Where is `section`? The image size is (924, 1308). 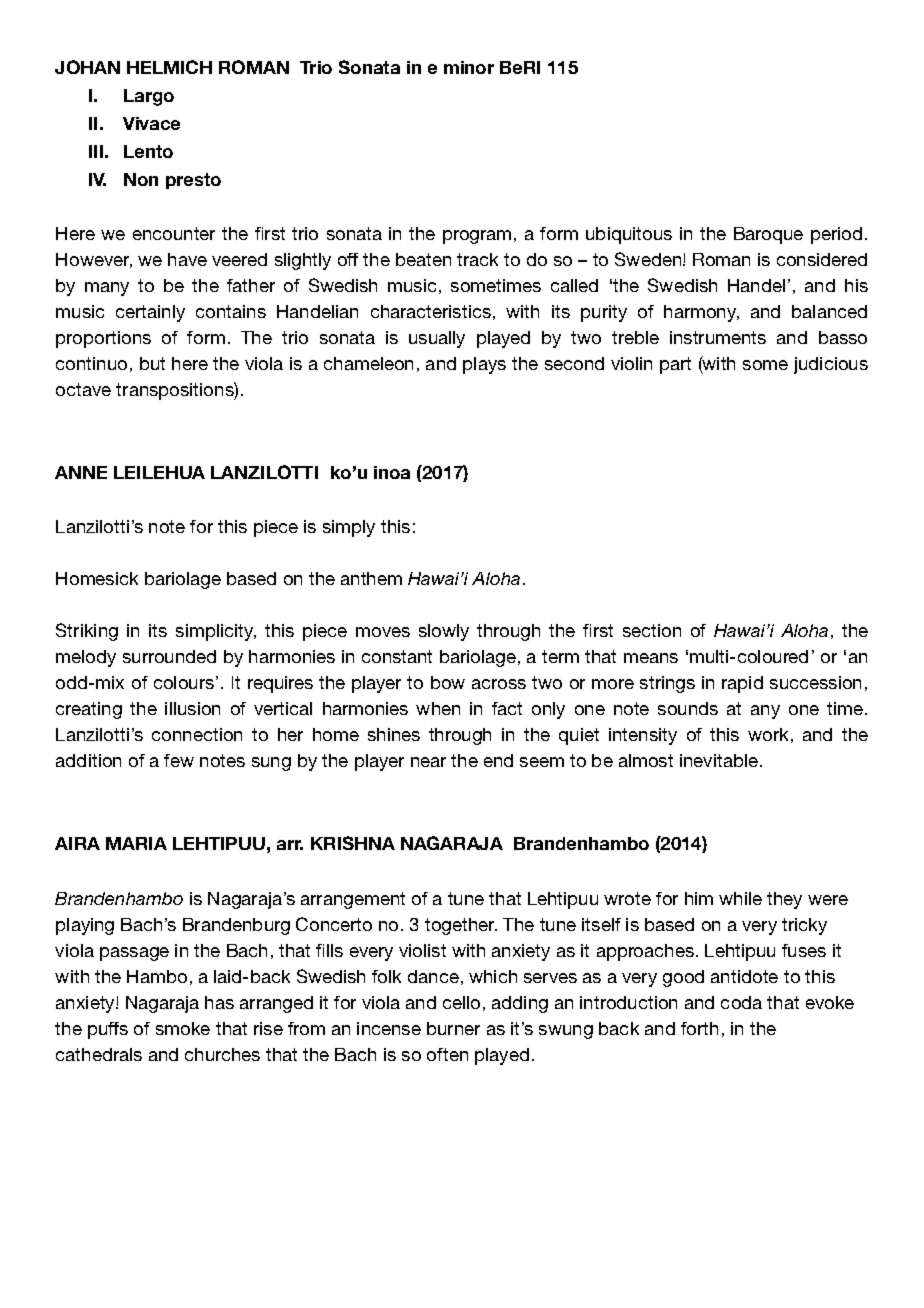 section is located at coordinates (652, 630).
